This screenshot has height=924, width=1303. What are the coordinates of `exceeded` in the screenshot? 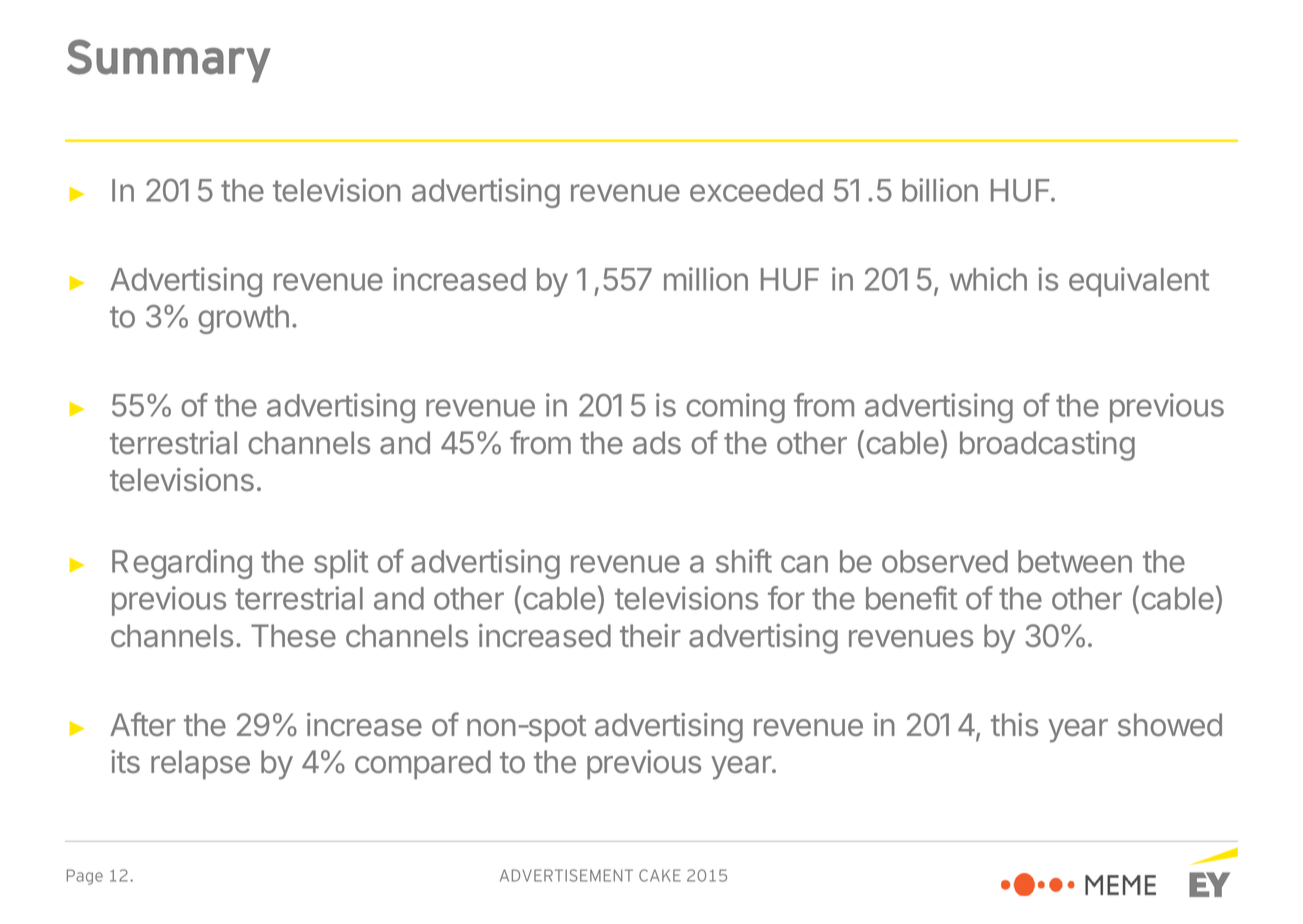 It's located at (756, 190).
